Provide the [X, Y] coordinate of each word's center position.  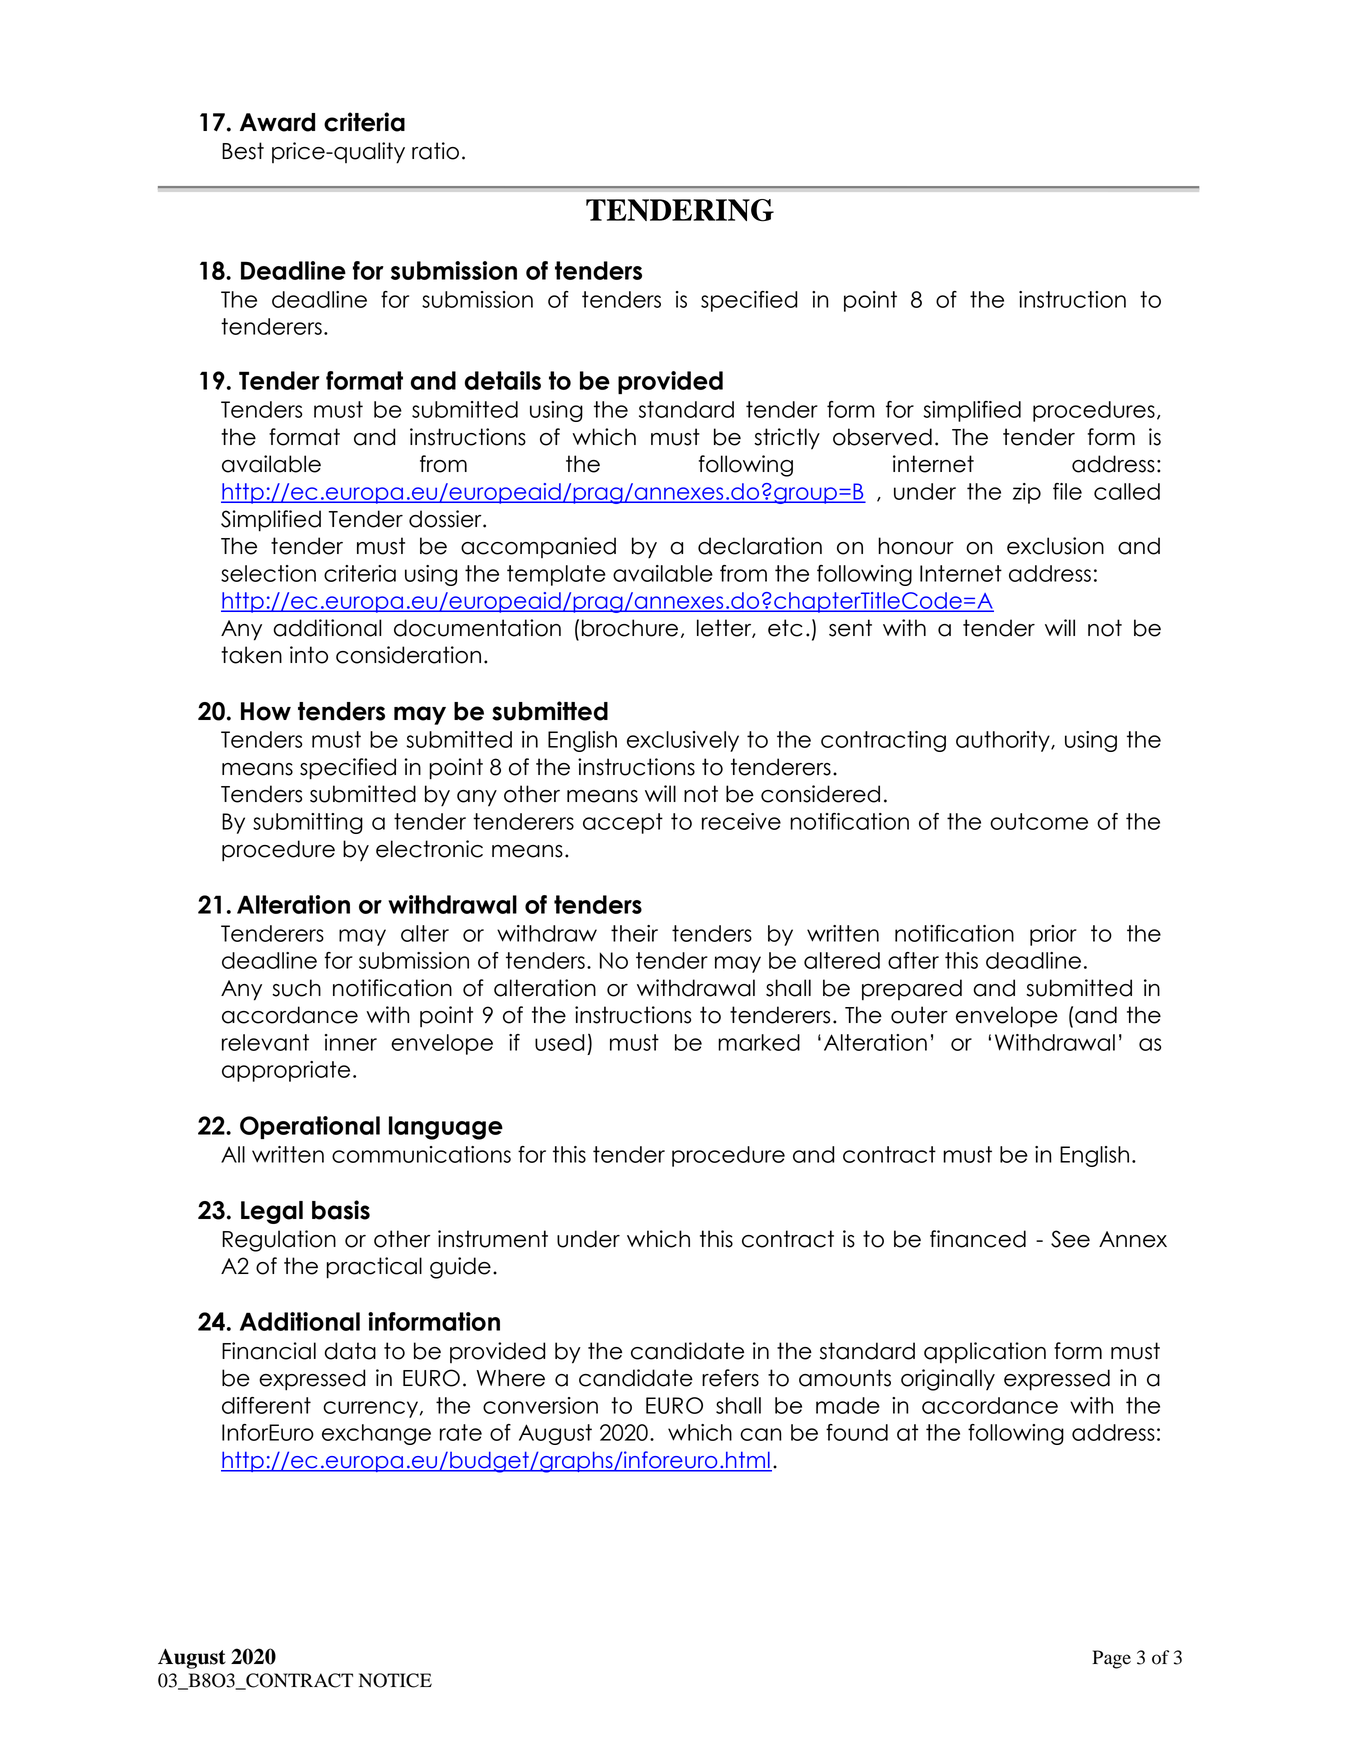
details [503, 380]
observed [882, 437]
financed [978, 1239]
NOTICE [395, 1680]
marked [759, 1042]
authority [1004, 741]
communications [421, 1154]
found [857, 1432]
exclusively [683, 741]
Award [277, 122]
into [309, 655]
